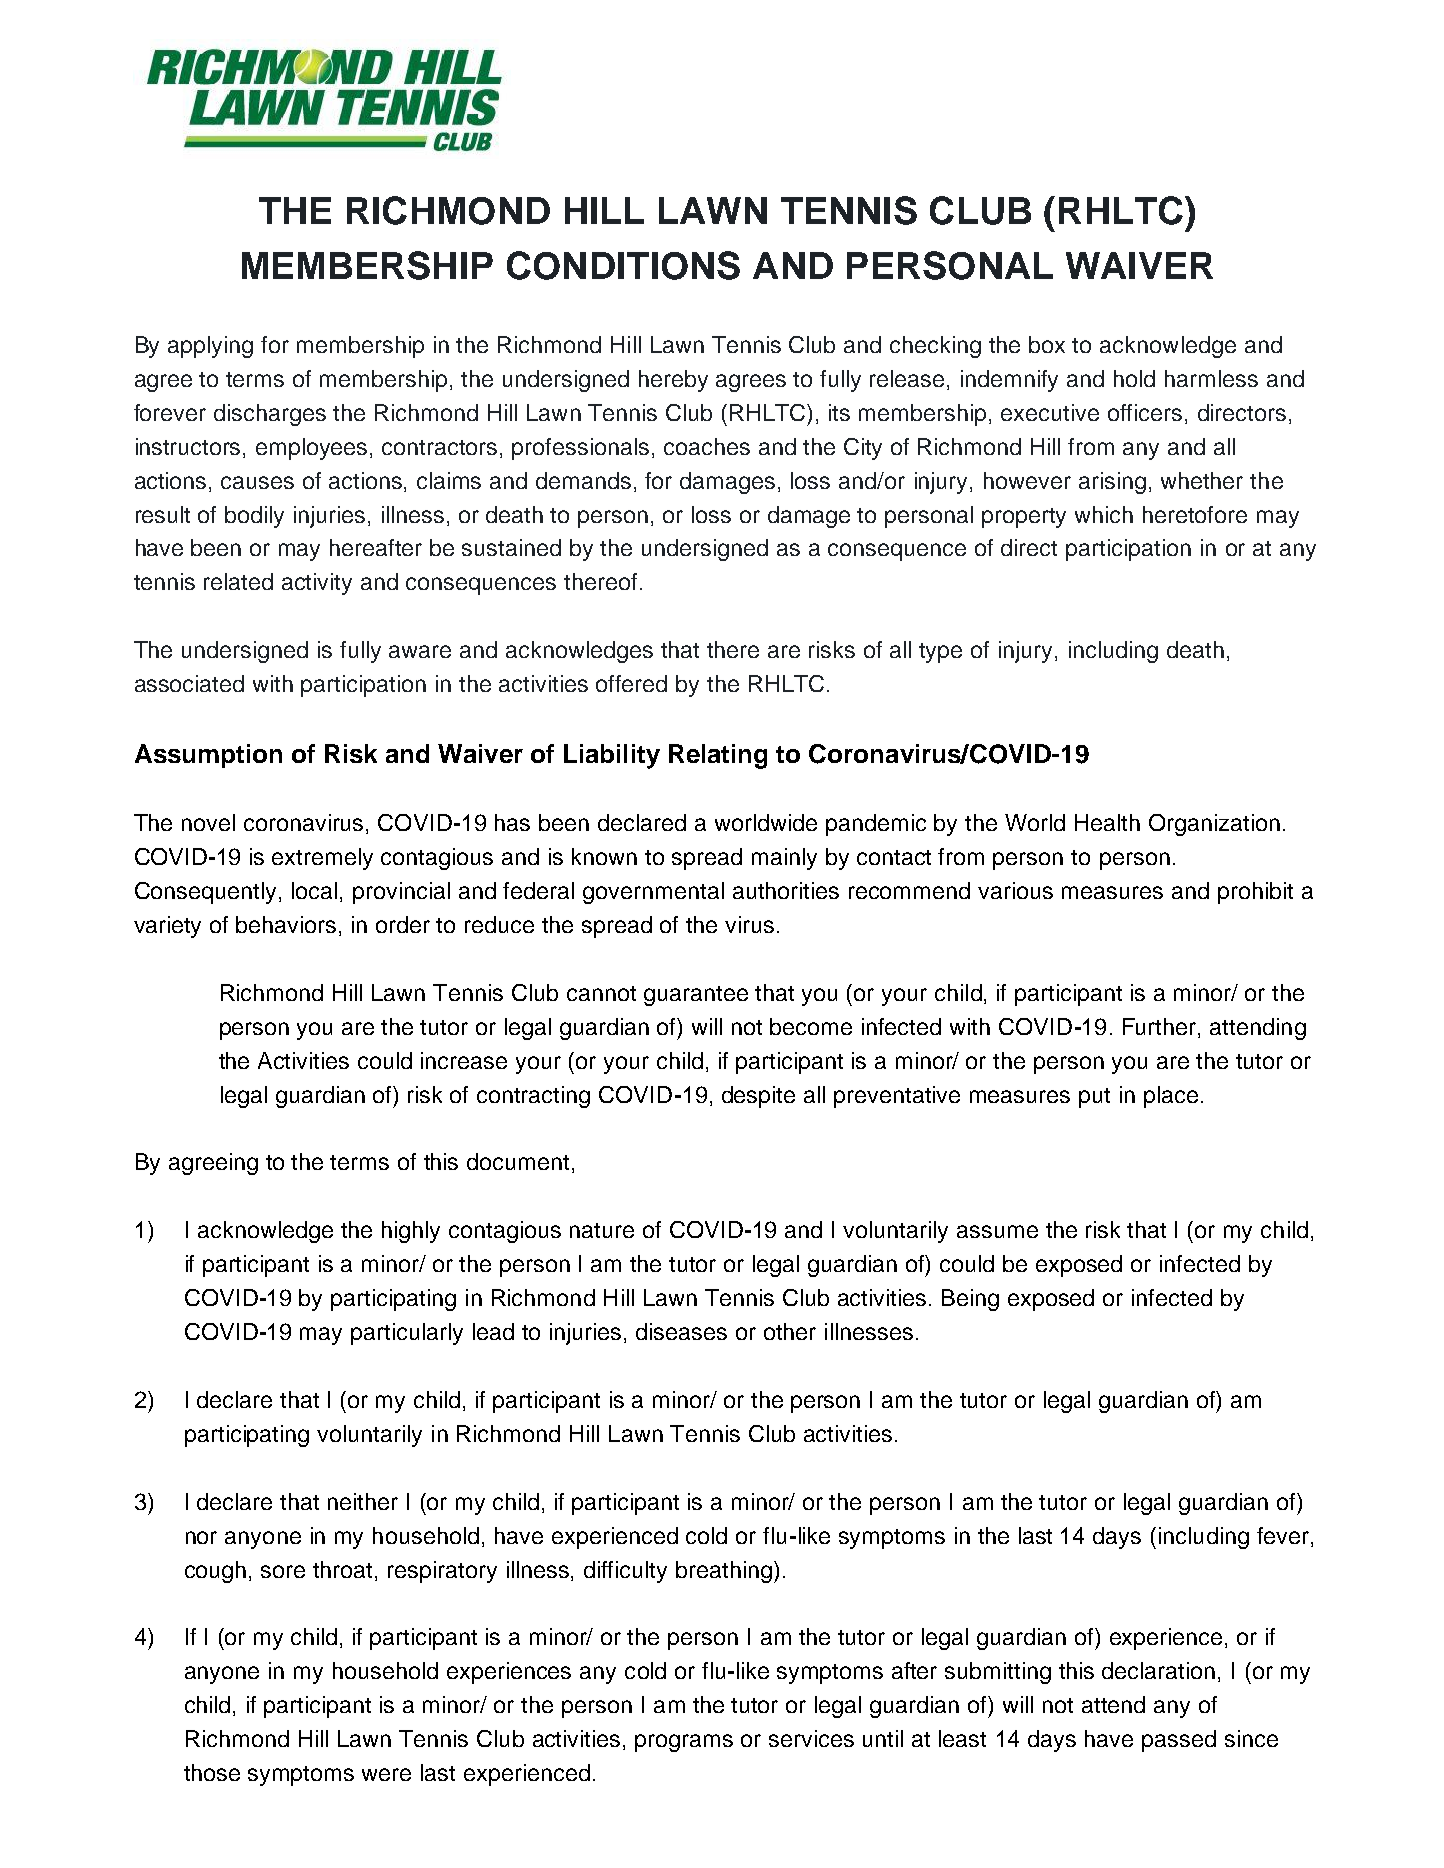  What do you see at coordinates (210, 347) in the image?
I see `applying` at bounding box center [210, 347].
